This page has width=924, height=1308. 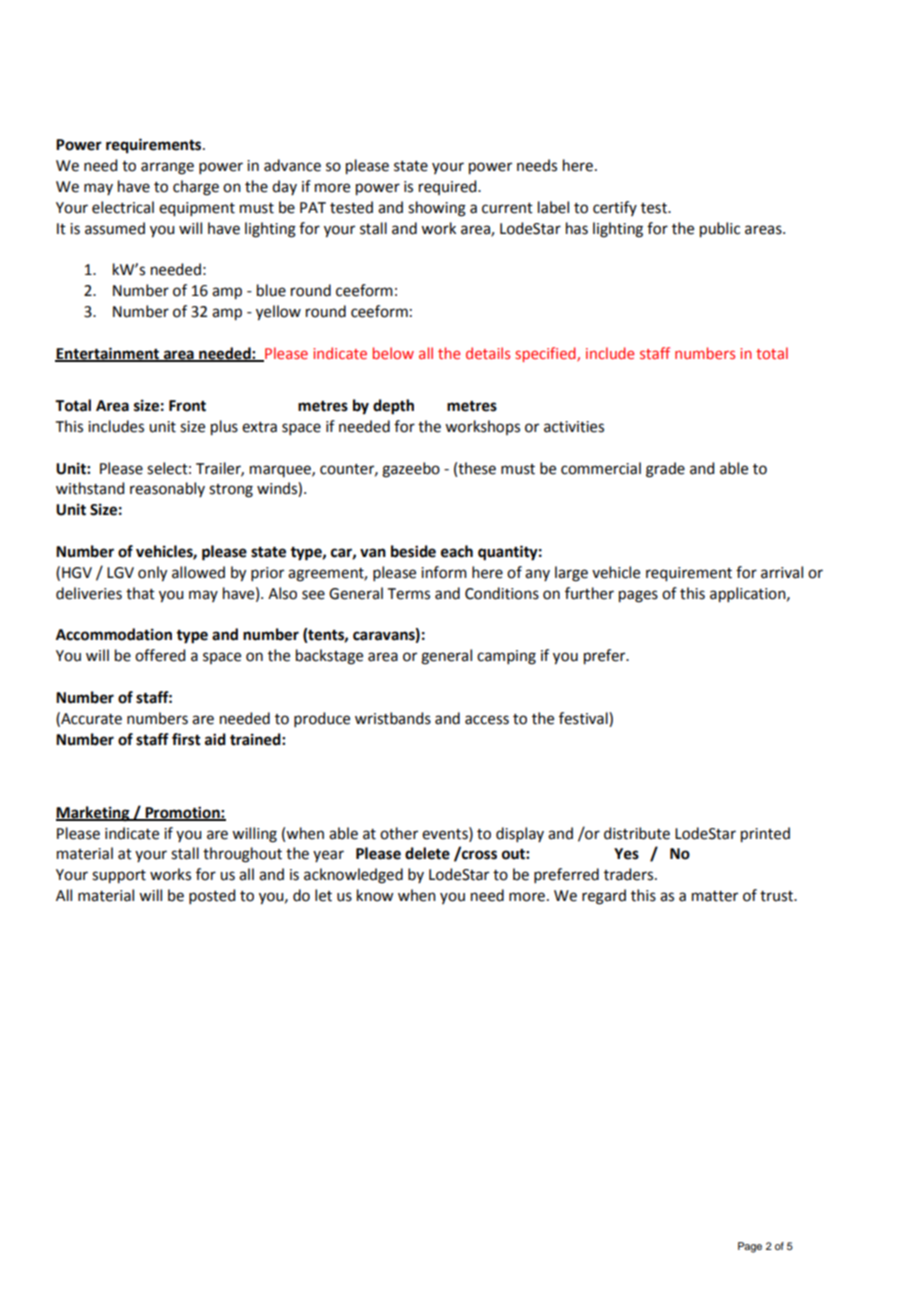 I want to click on arrival, so click(x=782, y=572).
